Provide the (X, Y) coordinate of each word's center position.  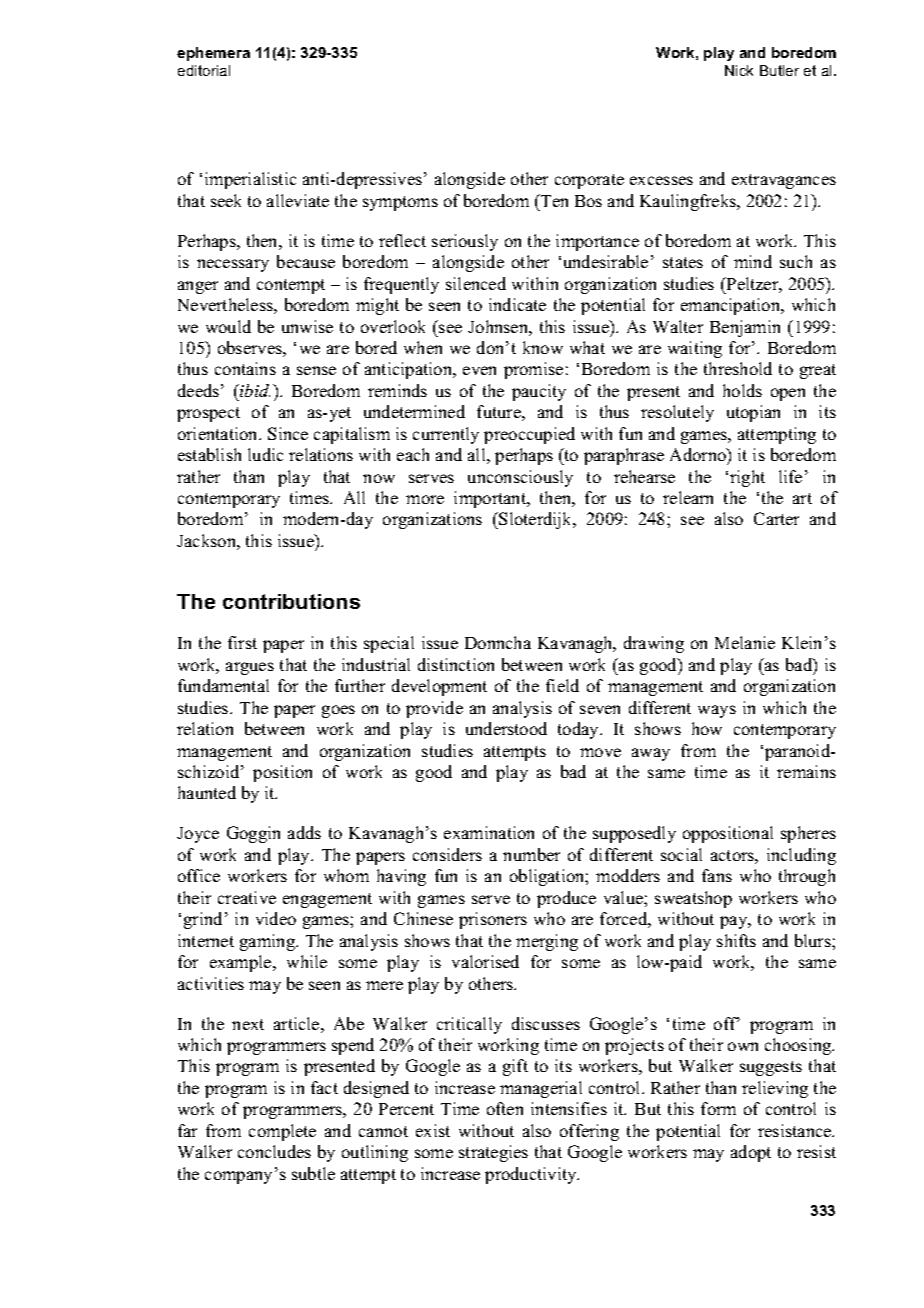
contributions (291, 601)
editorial (204, 70)
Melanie (745, 642)
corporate (589, 181)
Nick (739, 70)
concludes (274, 1151)
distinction (456, 664)
